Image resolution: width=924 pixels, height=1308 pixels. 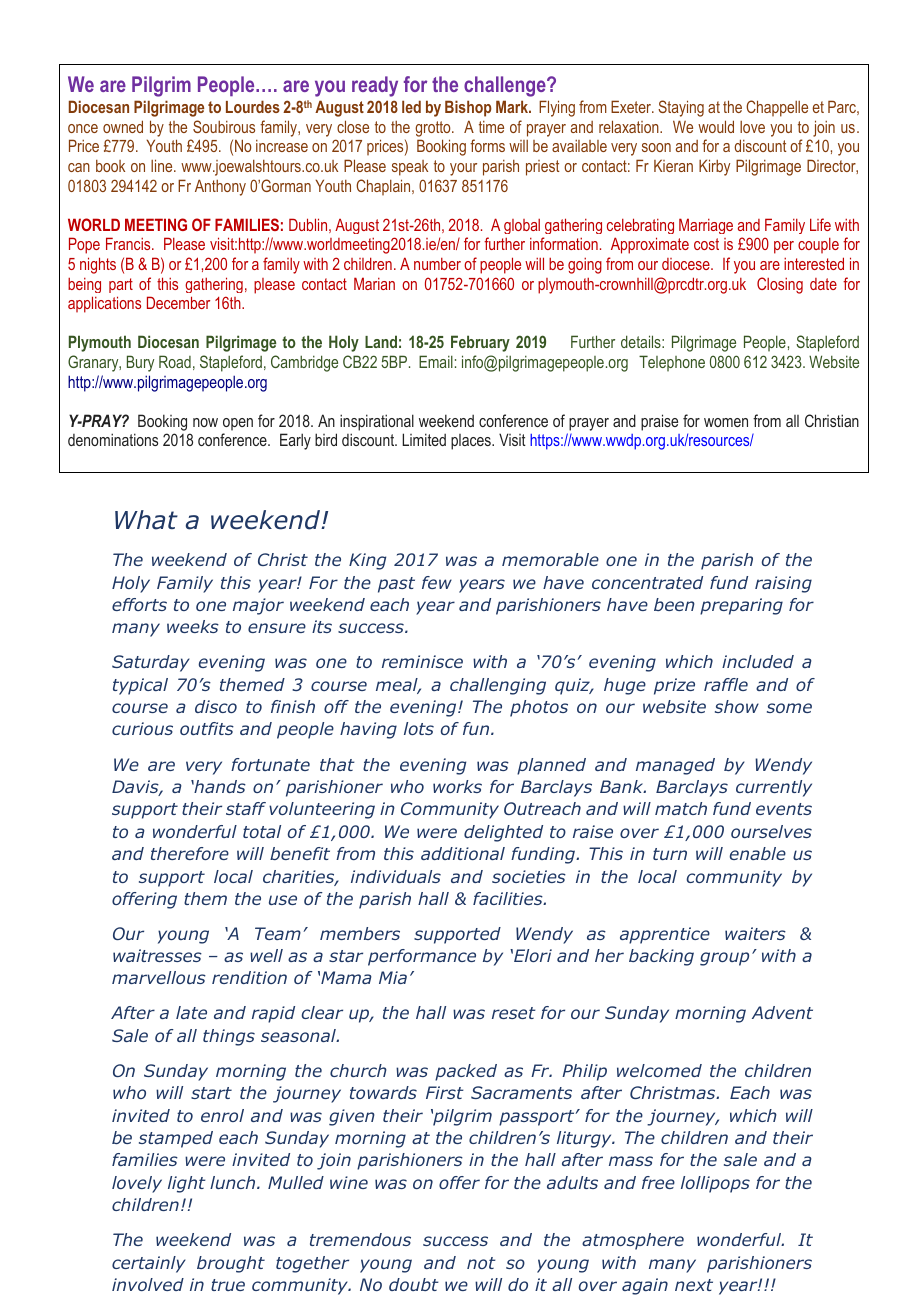 I want to click on certainly, so click(x=149, y=1264).
